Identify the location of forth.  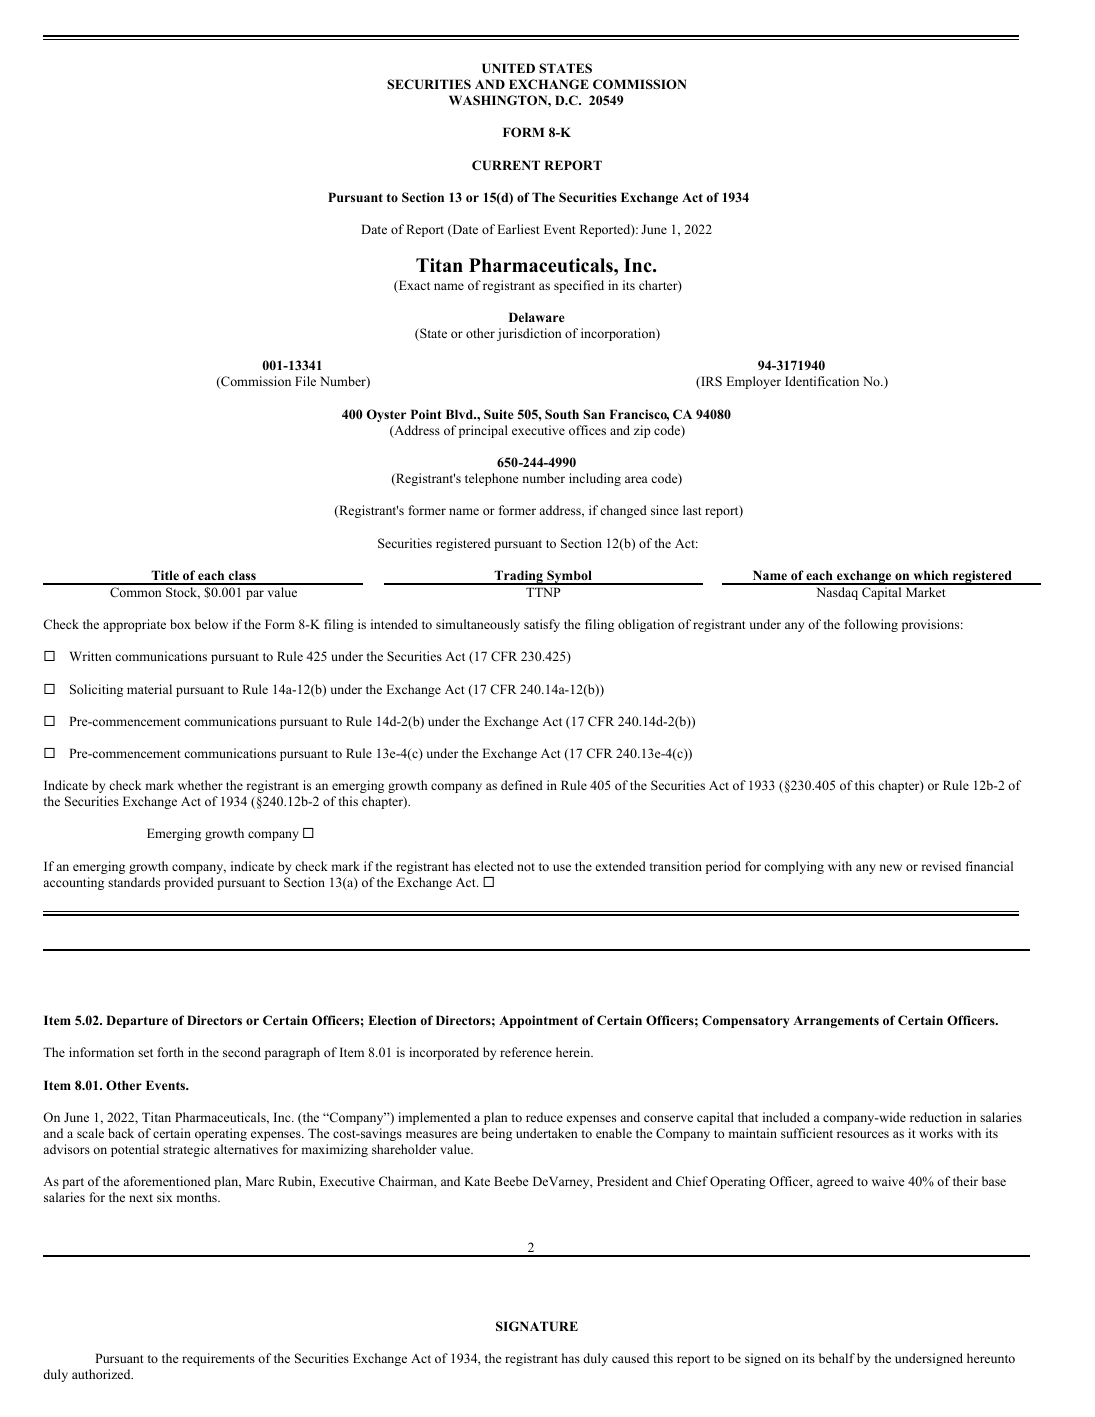
(171, 1052).
